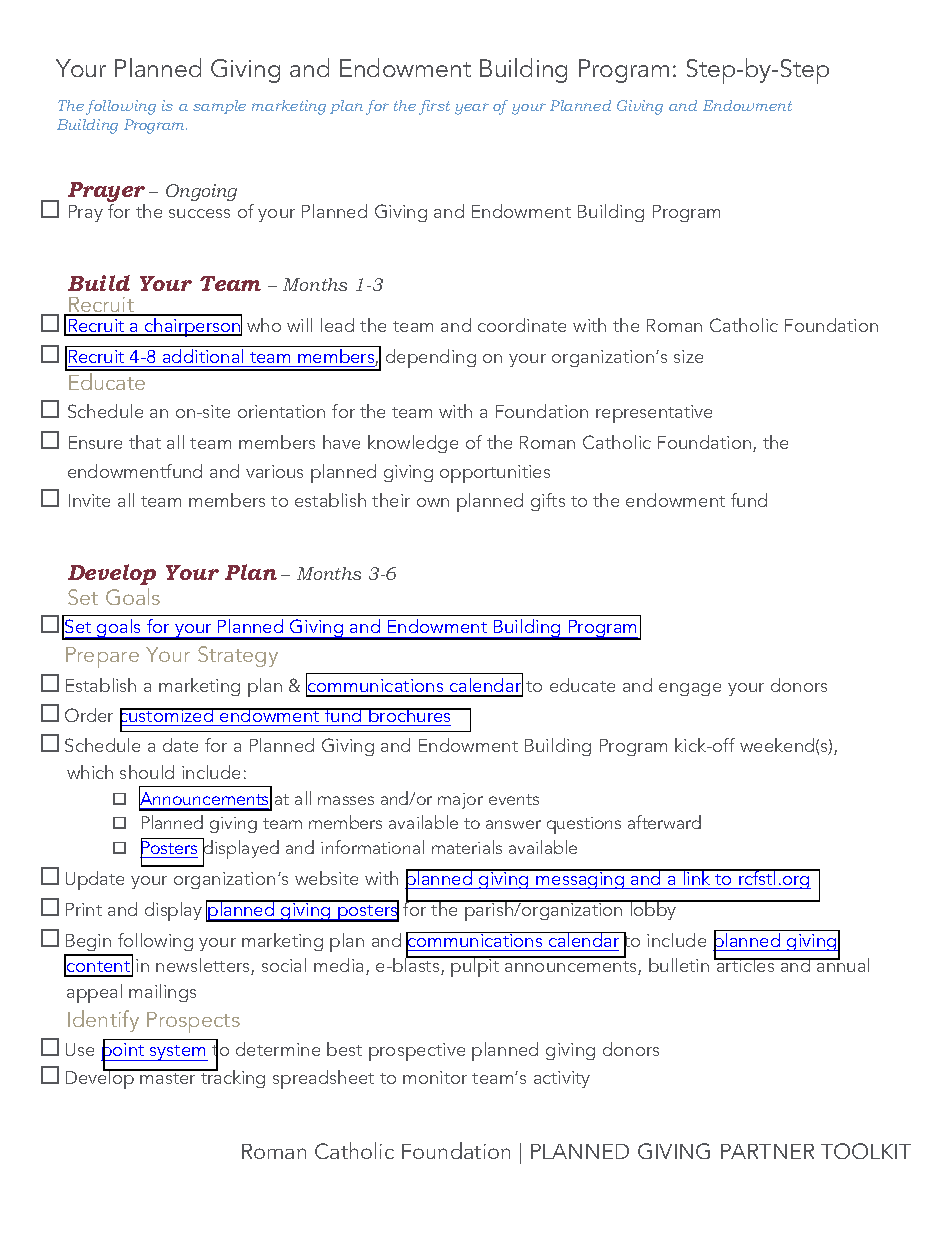 The image size is (952, 1233). What do you see at coordinates (460, 801) in the screenshot?
I see `major` at bounding box center [460, 801].
